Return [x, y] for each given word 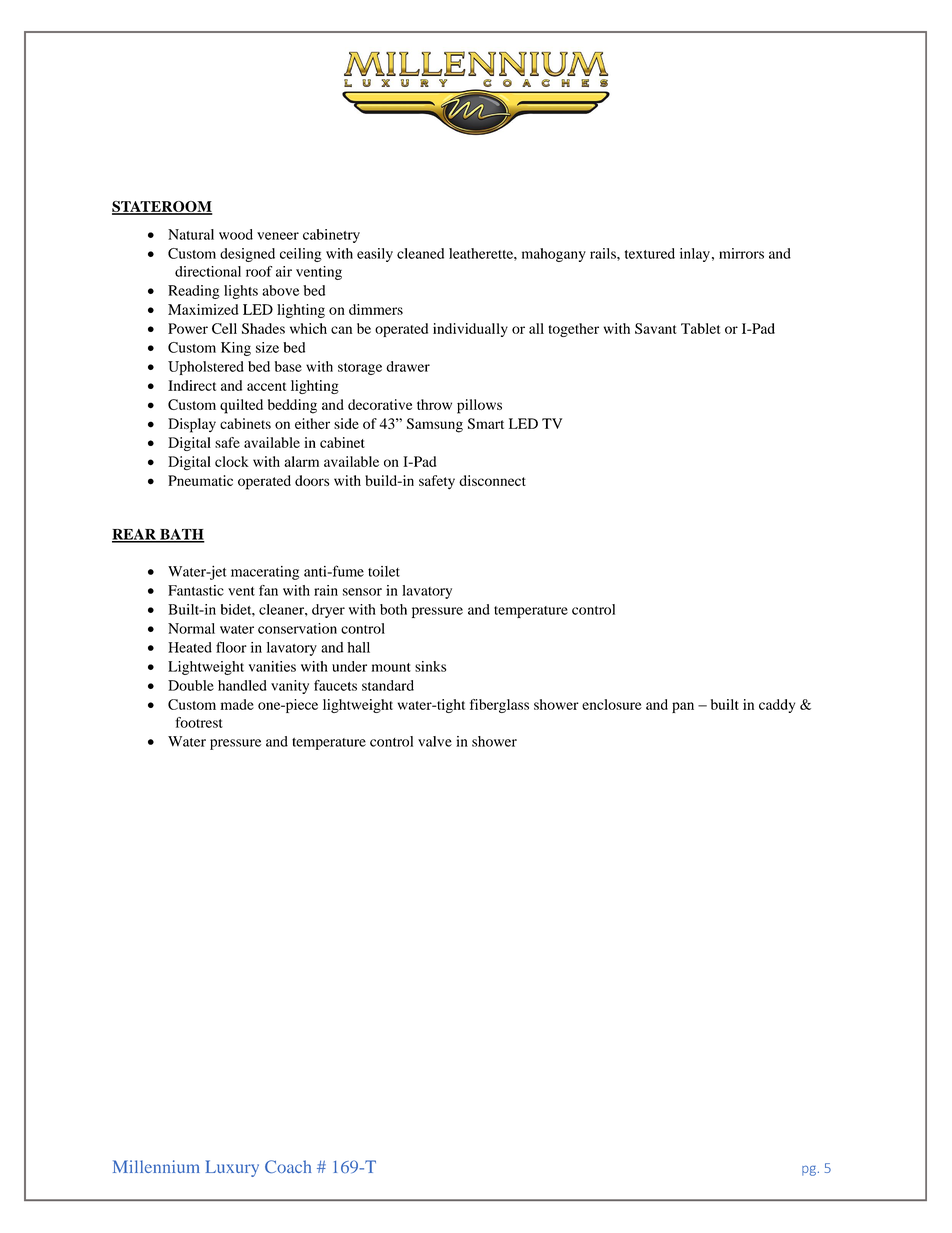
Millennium [156, 1166]
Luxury [232, 1168]
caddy [777, 706]
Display [192, 425]
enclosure [612, 704]
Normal [191, 628]
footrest [199, 722]
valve [435, 741]
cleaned [420, 253]
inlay [695, 255]
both [393, 609]
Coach [288, 1166]
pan [683, 707]
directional [208, 271]
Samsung [435, 425]
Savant [655, 328]
